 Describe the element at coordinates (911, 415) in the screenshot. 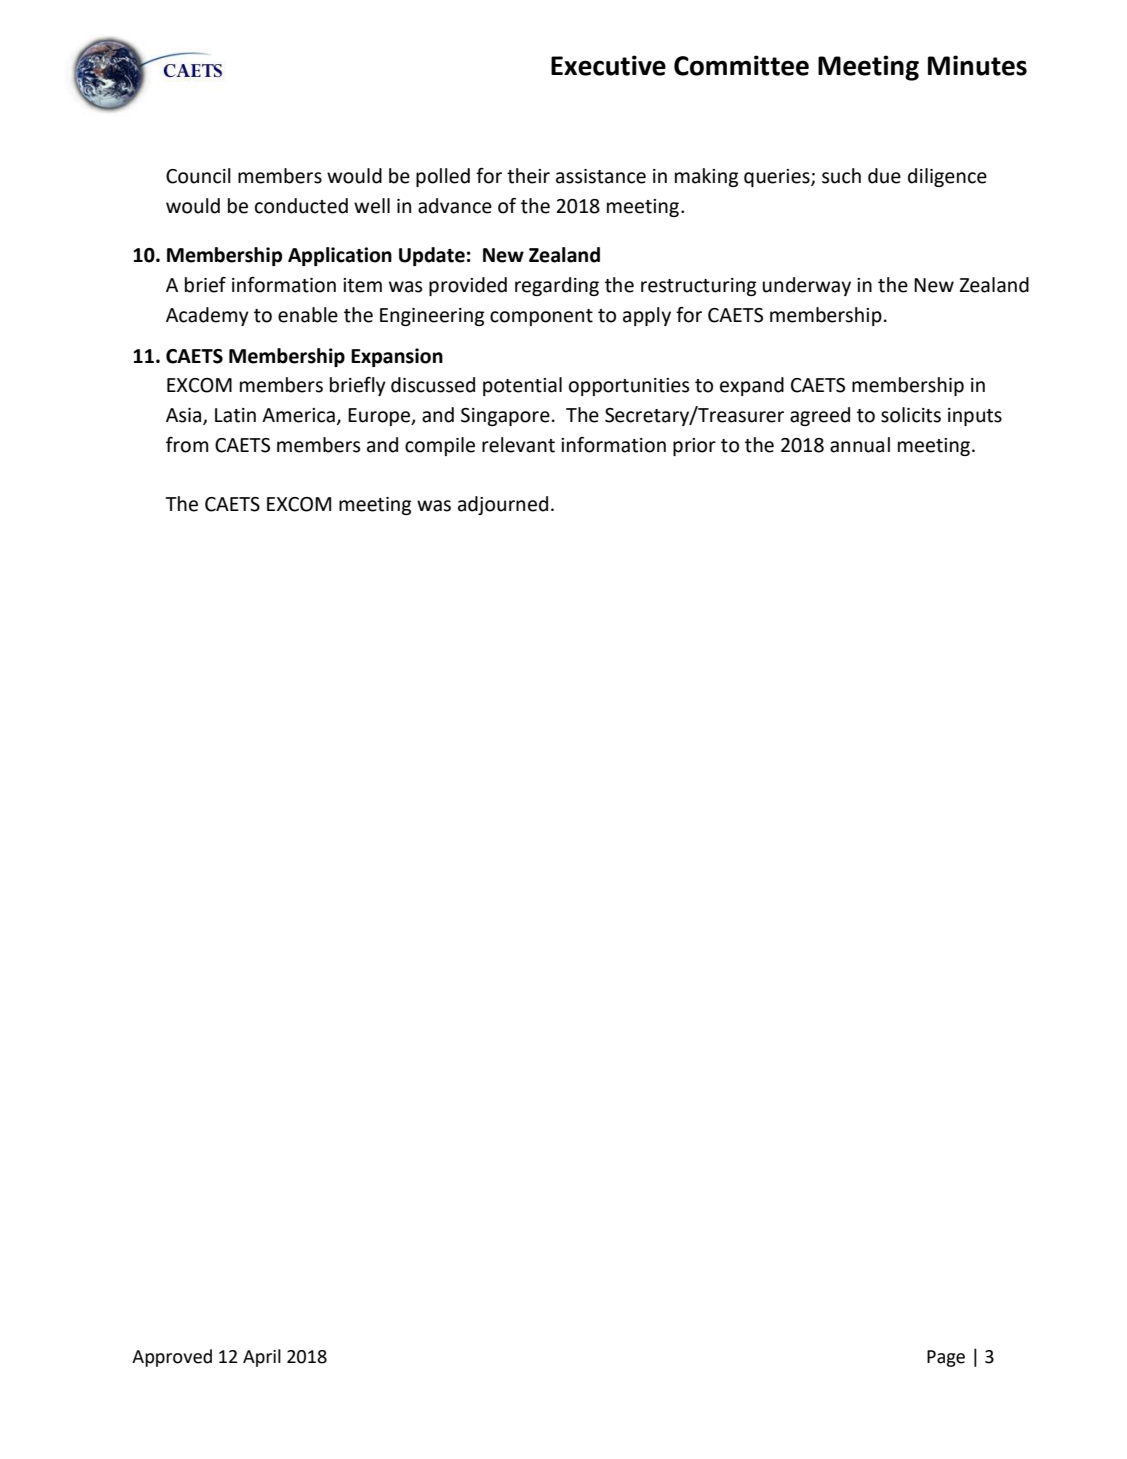

I see `solicits` at that location.
